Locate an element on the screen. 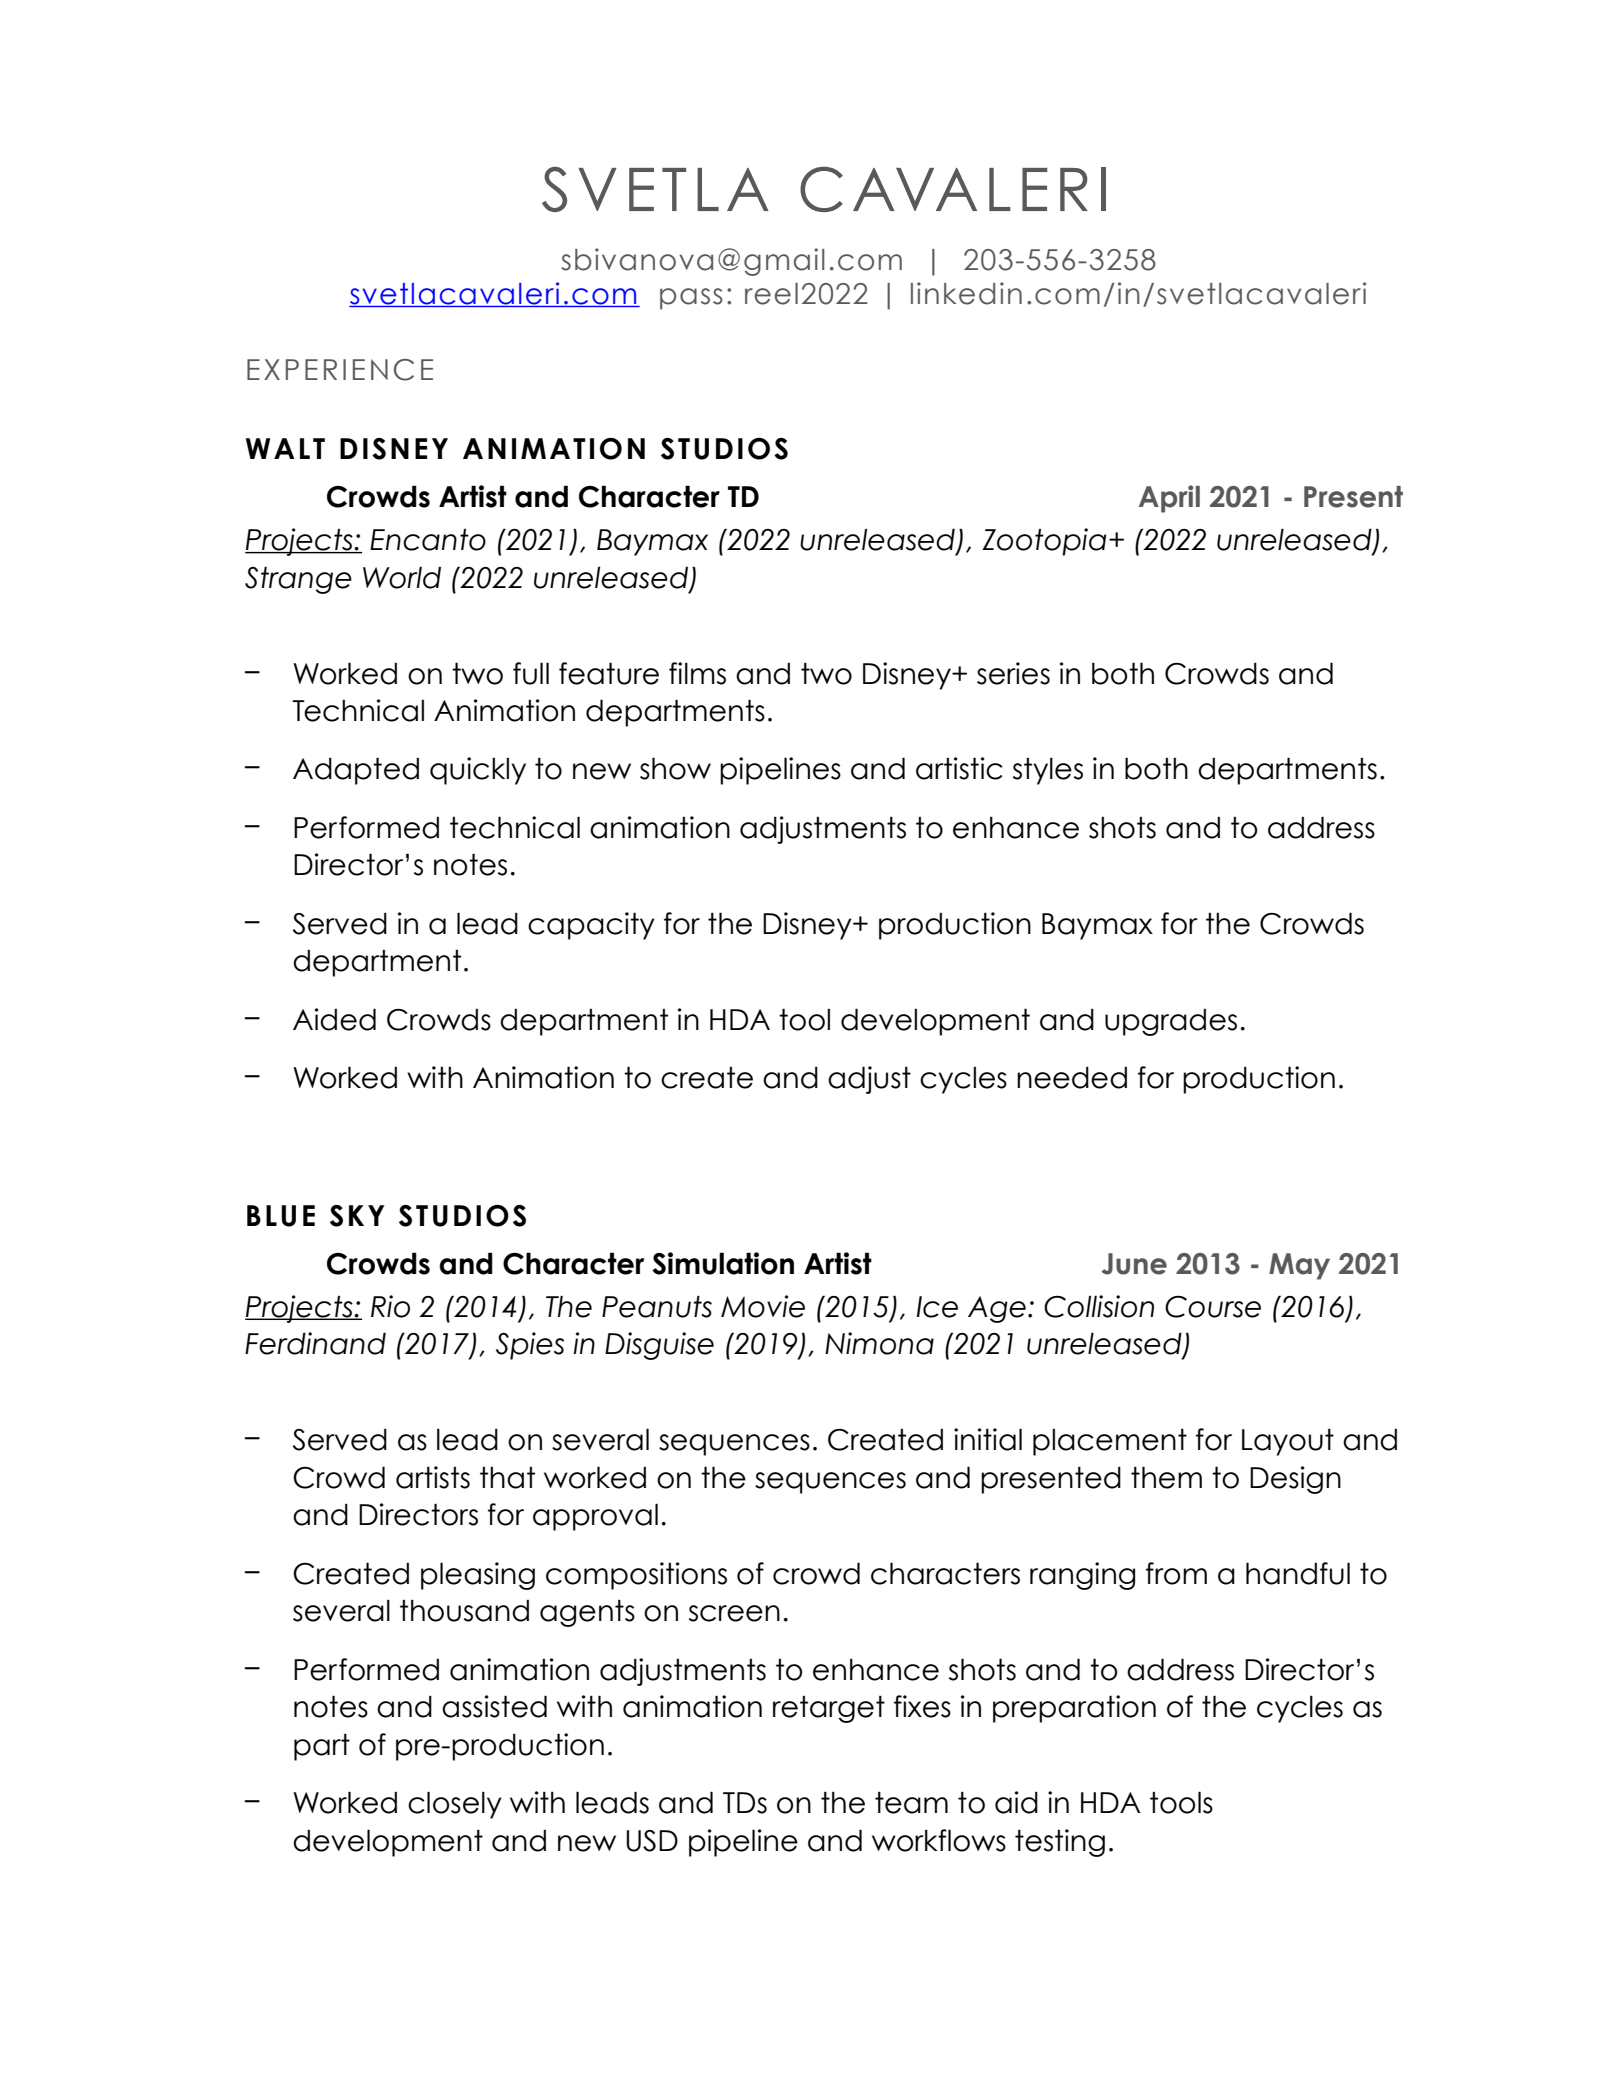 The height and width of the screenshot is (2076, 1604). closely is located at coordinates (455, 1805).
